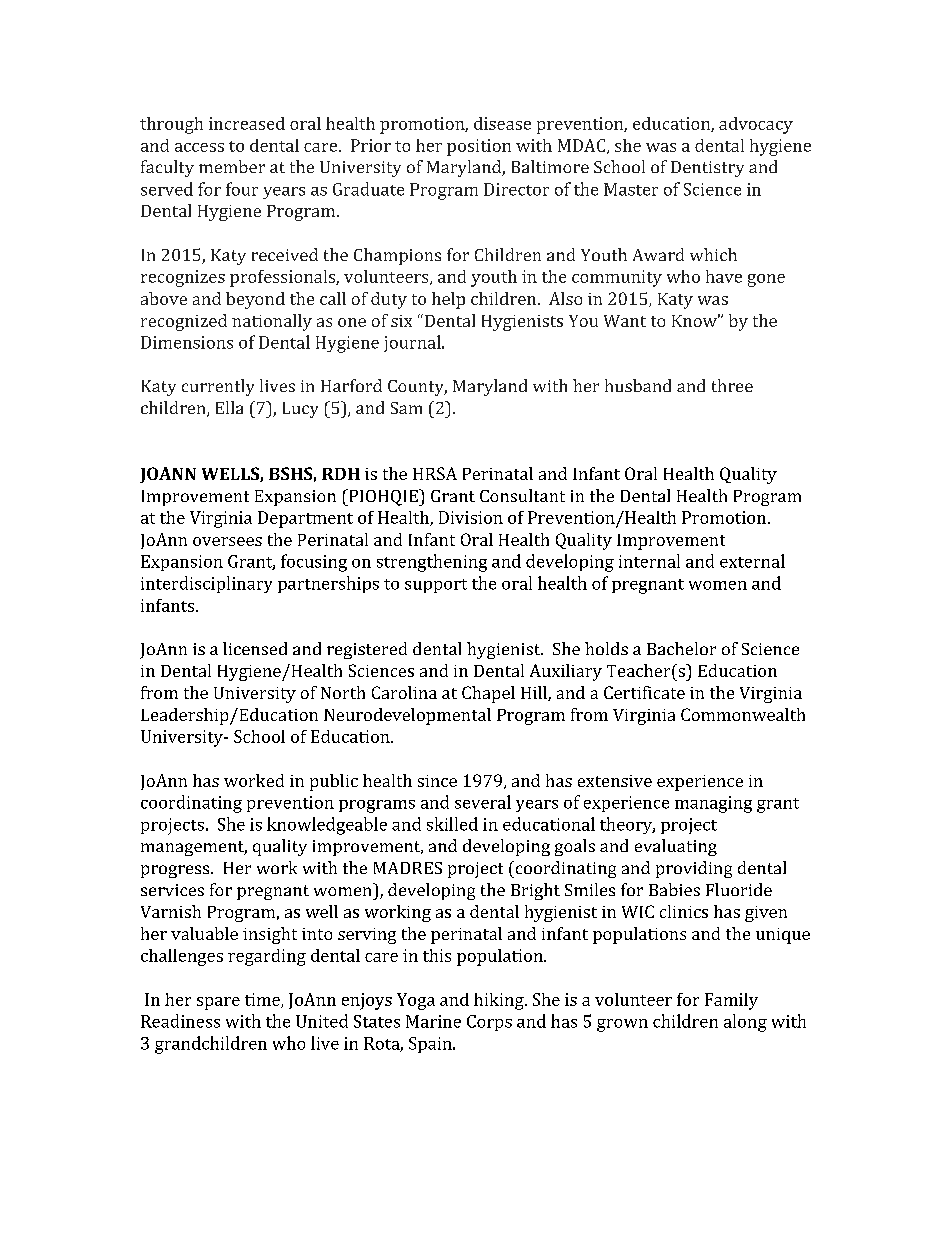 The width and height of the screenshot is (952, 1233). What do you see at coordinates (232, 166) in the screenshot?
I see `member` at bounding box center [232, 166].
